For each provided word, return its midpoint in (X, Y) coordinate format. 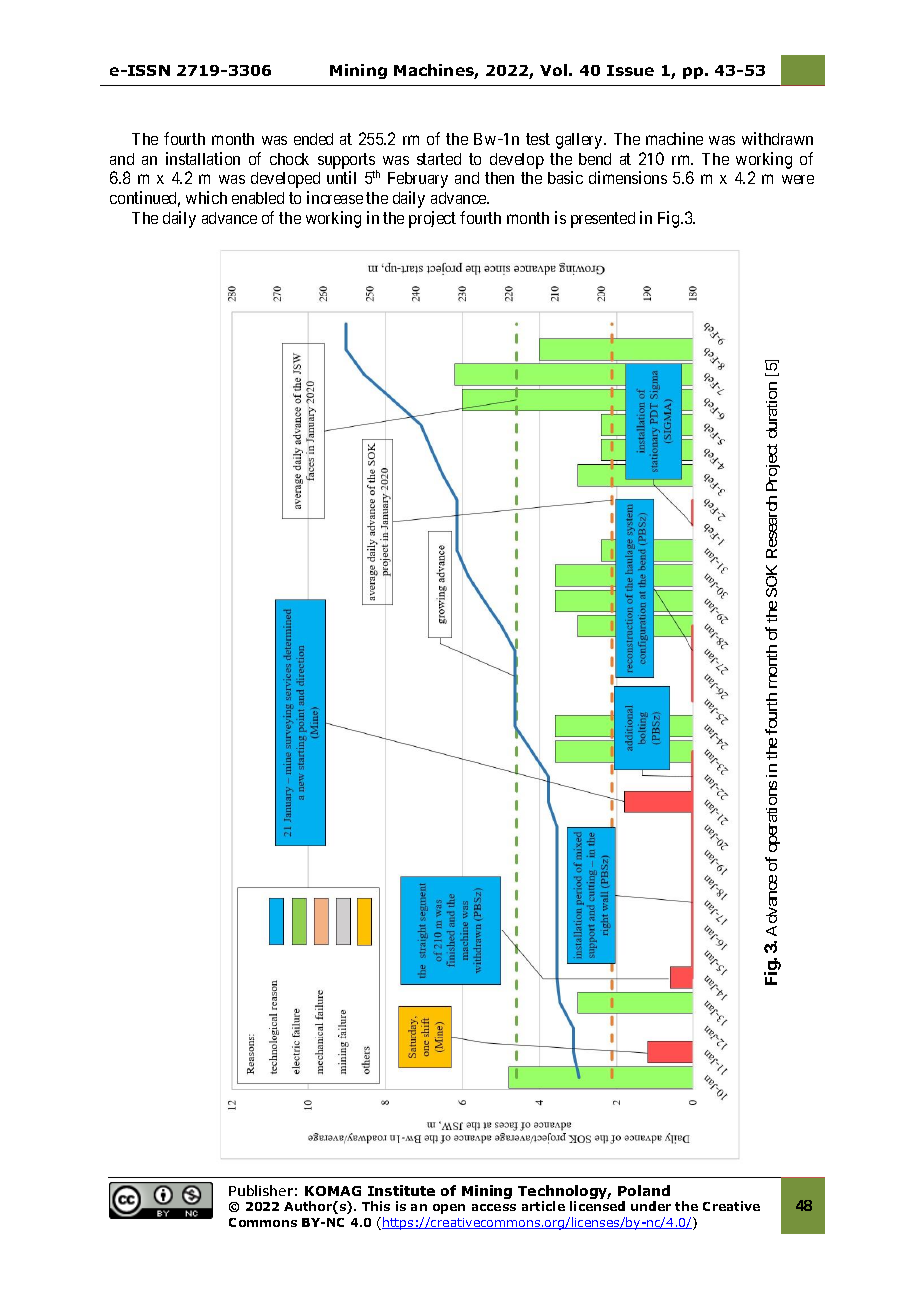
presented (603, 220)
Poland (644, 1190)
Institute (401, 1190)
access (494, 1207)
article (543, 1206)
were (798, 179)
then (499, 178)
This (376, 1206)
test (538, 139)
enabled (258, 198)
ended (313, 139)
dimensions (628, 177)
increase (335, 197)
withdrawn (777, 138)
